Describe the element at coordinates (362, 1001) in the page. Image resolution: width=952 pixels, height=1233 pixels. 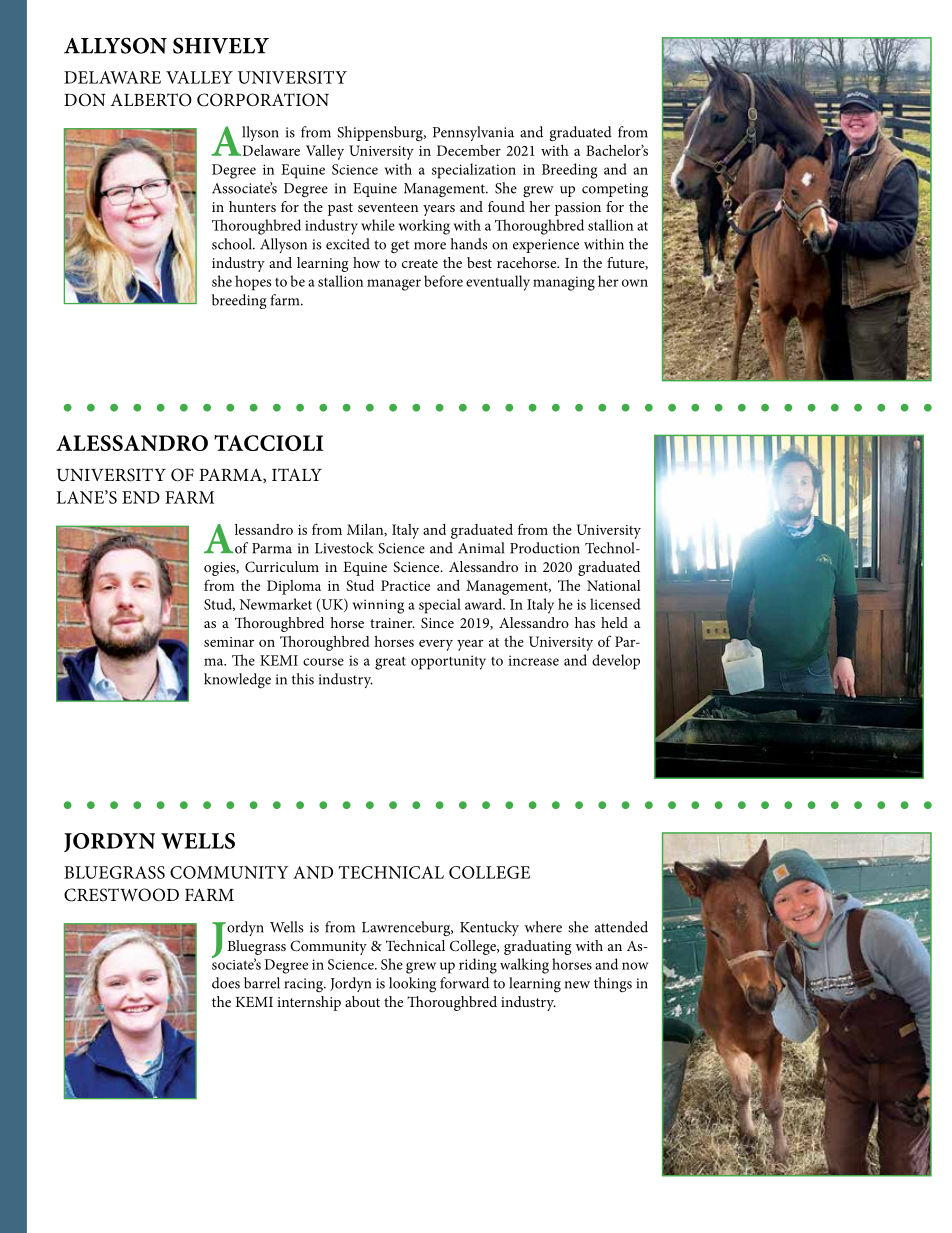
I see `about` at that location.
